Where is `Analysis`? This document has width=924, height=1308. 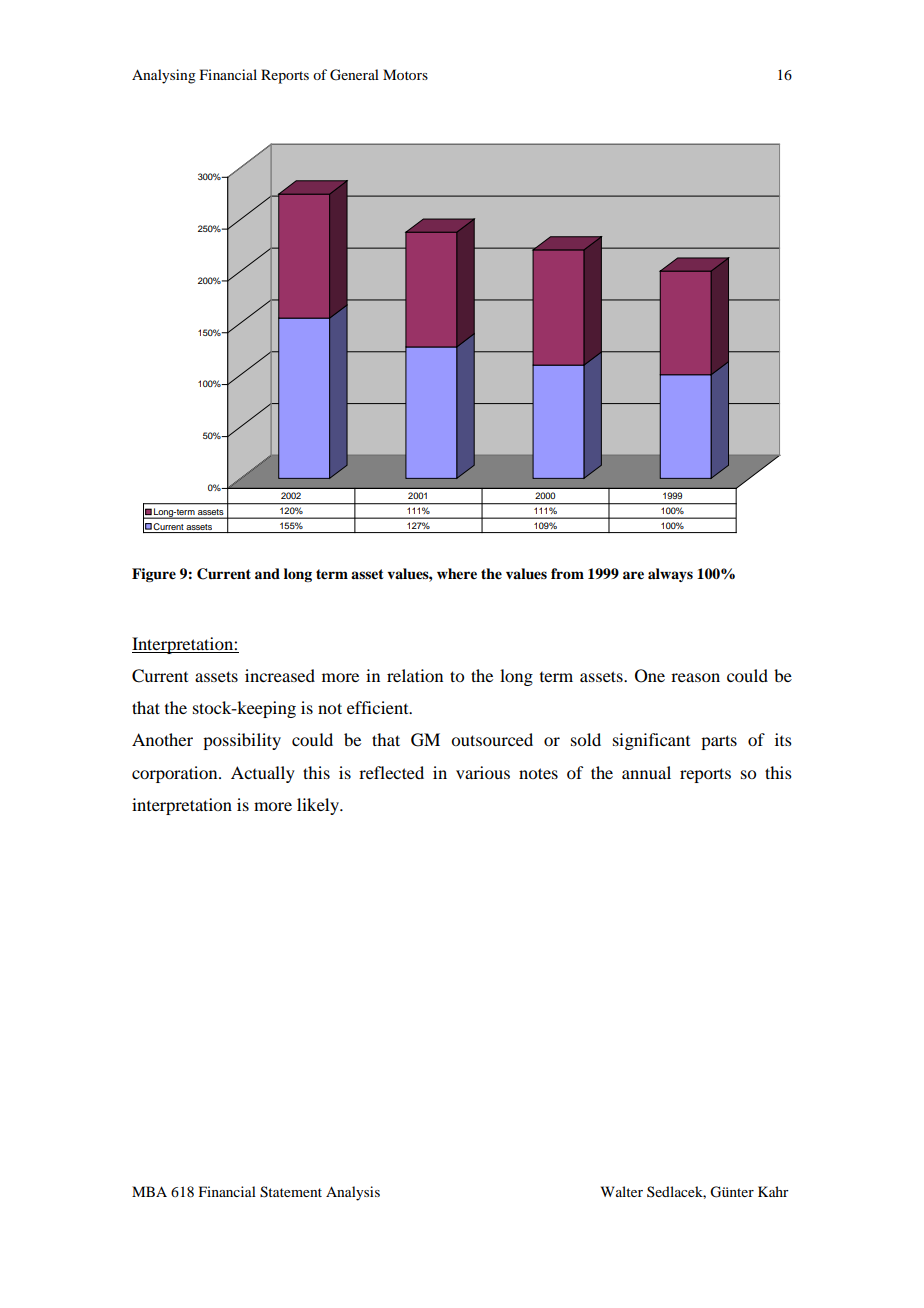
Analysis is located at coordinates (353, 1193).
